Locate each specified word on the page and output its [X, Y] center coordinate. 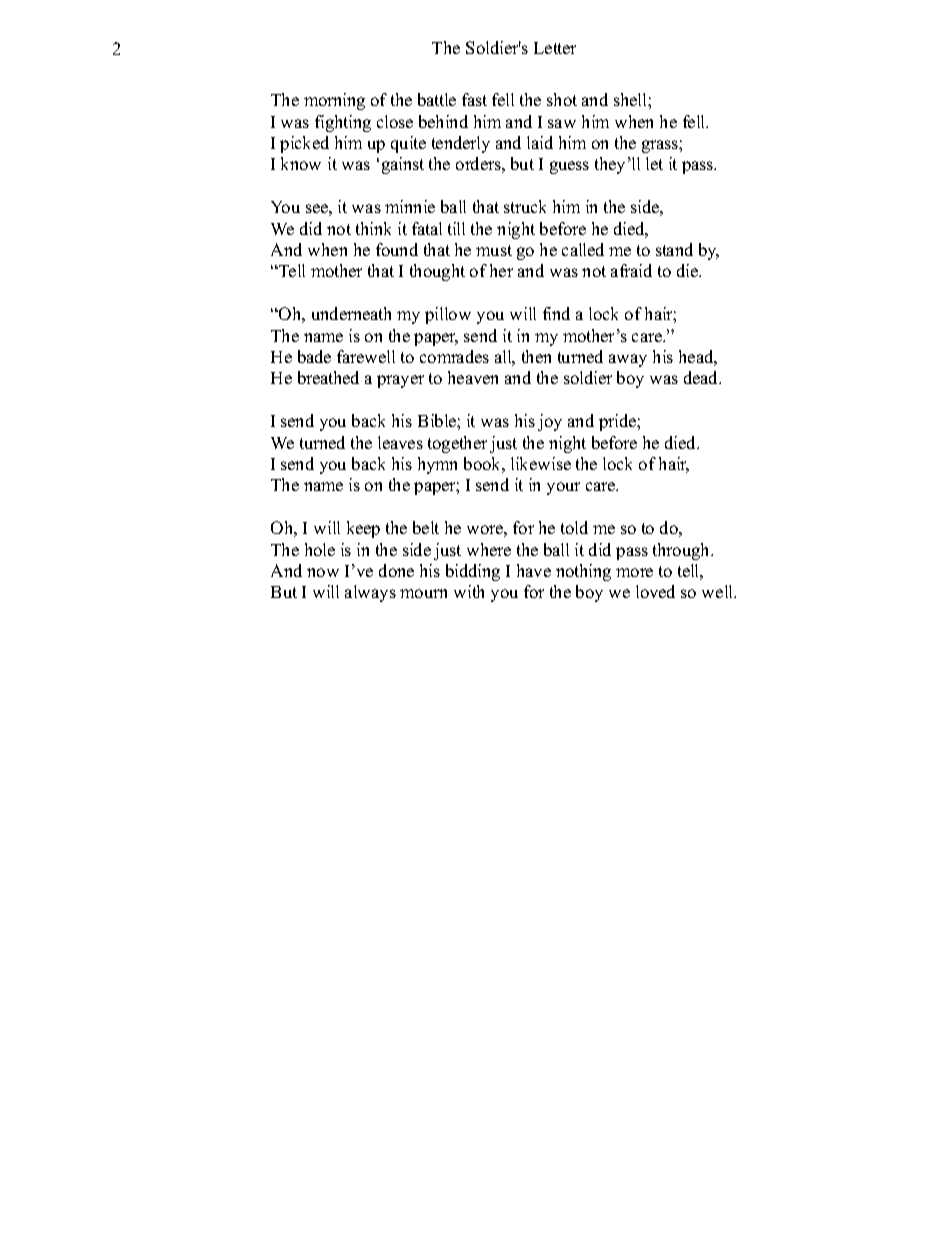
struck [525, 206]
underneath [351, 313]
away [628, 360]
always [370, 593]
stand [674, 249]
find [556, 313]
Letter [555, 48]
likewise [541, 463]
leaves [400, 442]
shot [562, 99]
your [563, 488]
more [634, 572]
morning [334, 101]
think [373, 228]
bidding [473, 572]
